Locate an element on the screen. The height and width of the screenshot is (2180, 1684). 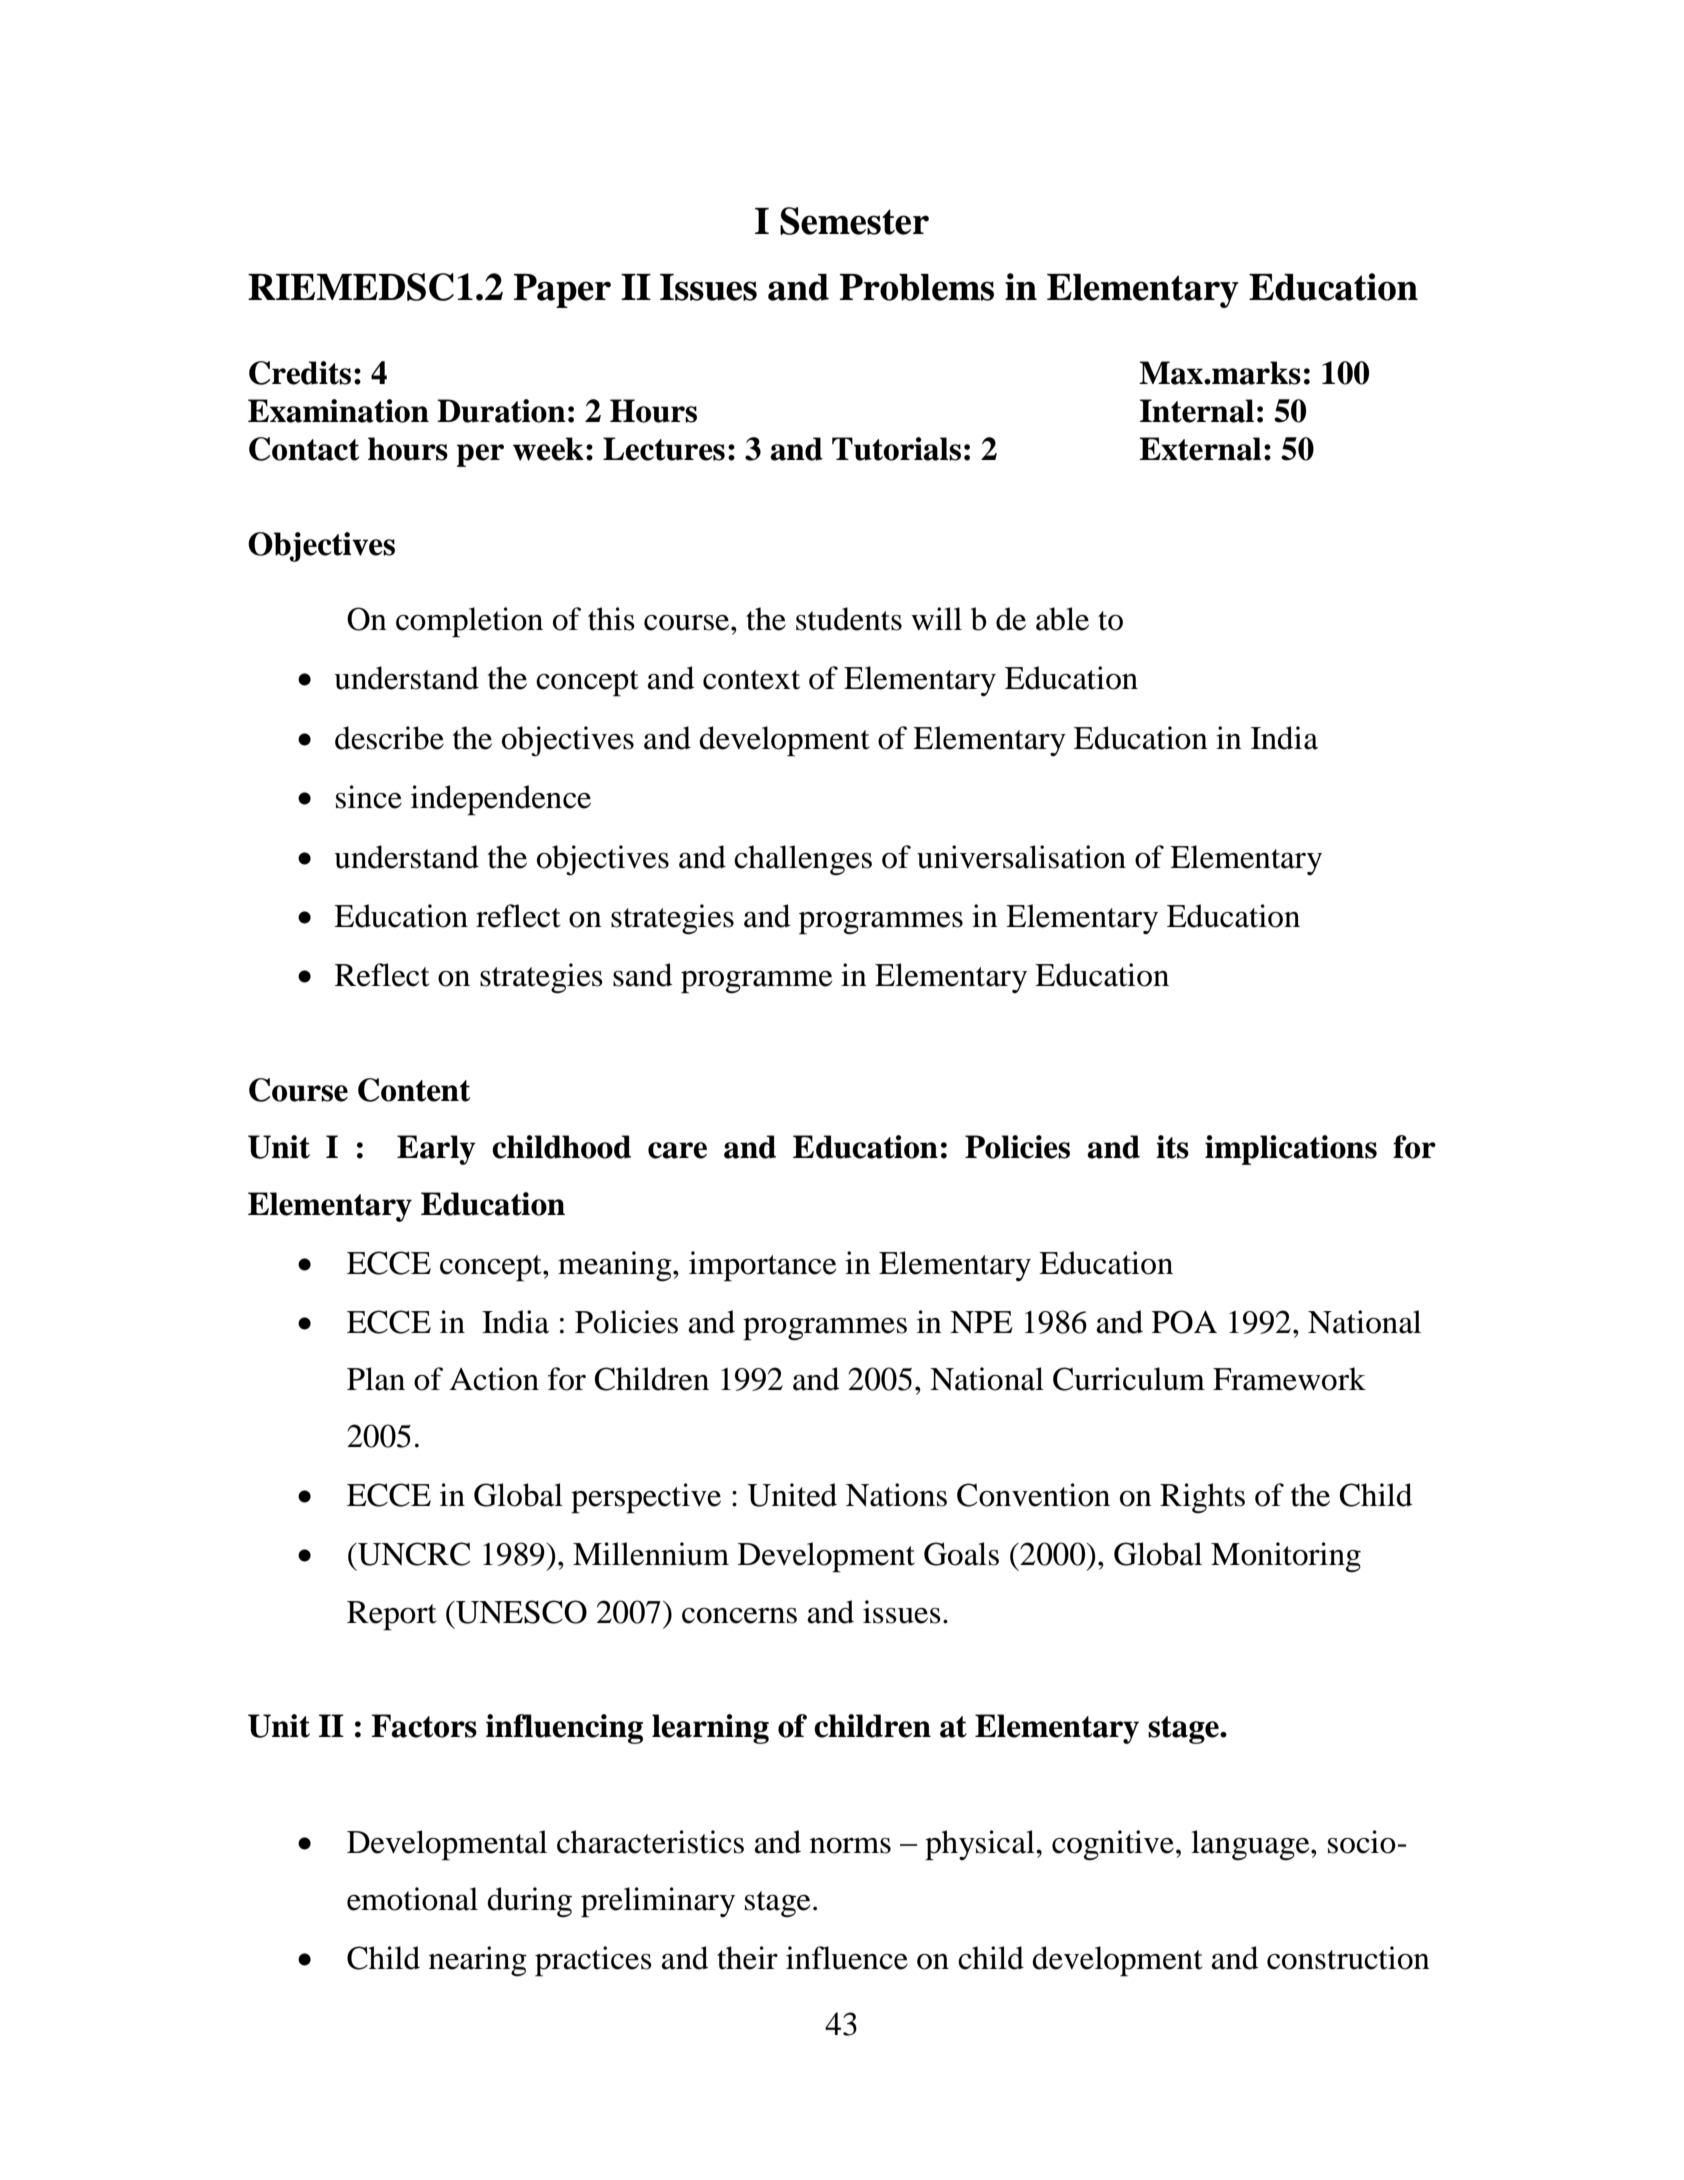
language is located at coordinates (1251, 1845).
